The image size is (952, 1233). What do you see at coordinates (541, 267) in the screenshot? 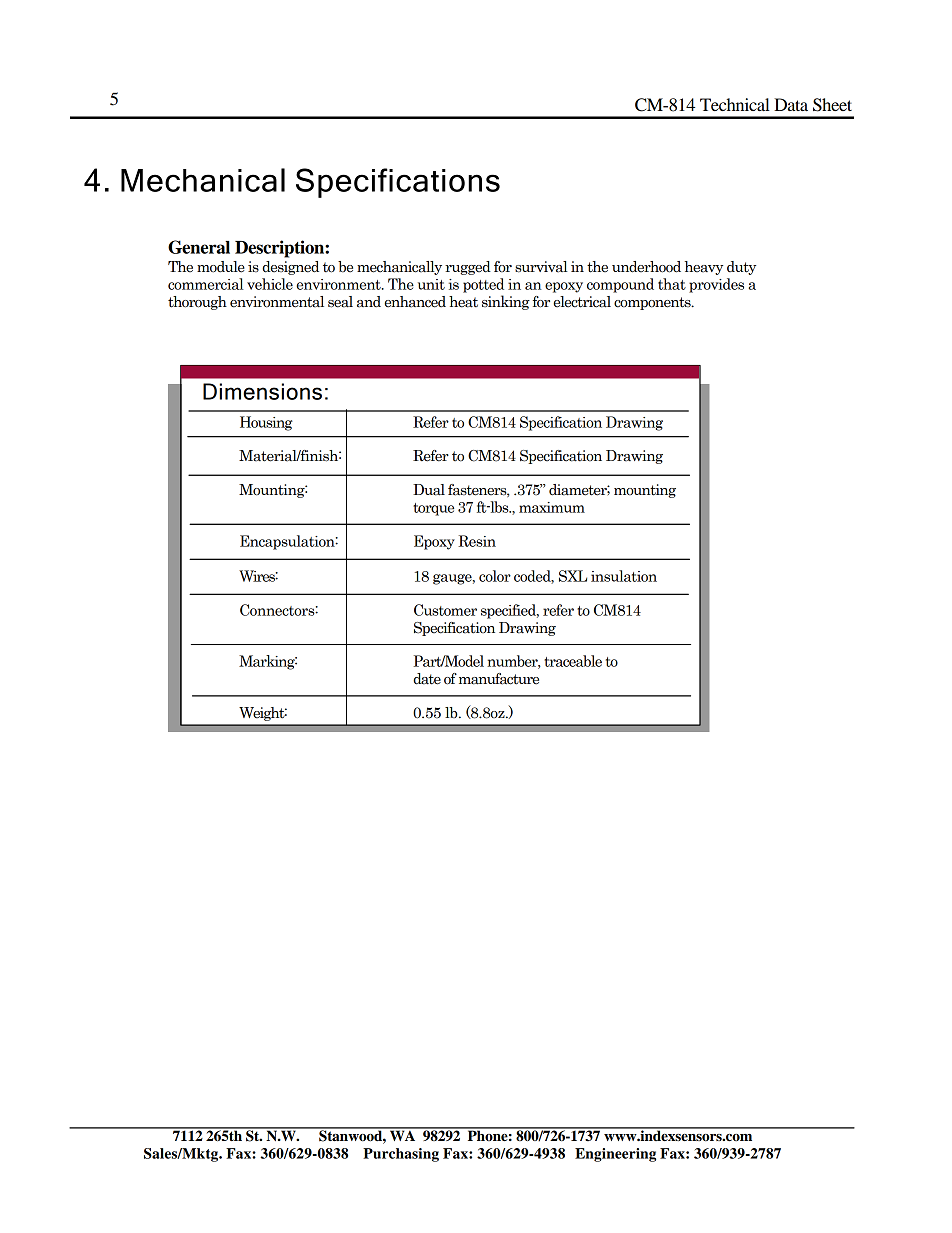
I see `survival` at bounding box center [541, 267].
